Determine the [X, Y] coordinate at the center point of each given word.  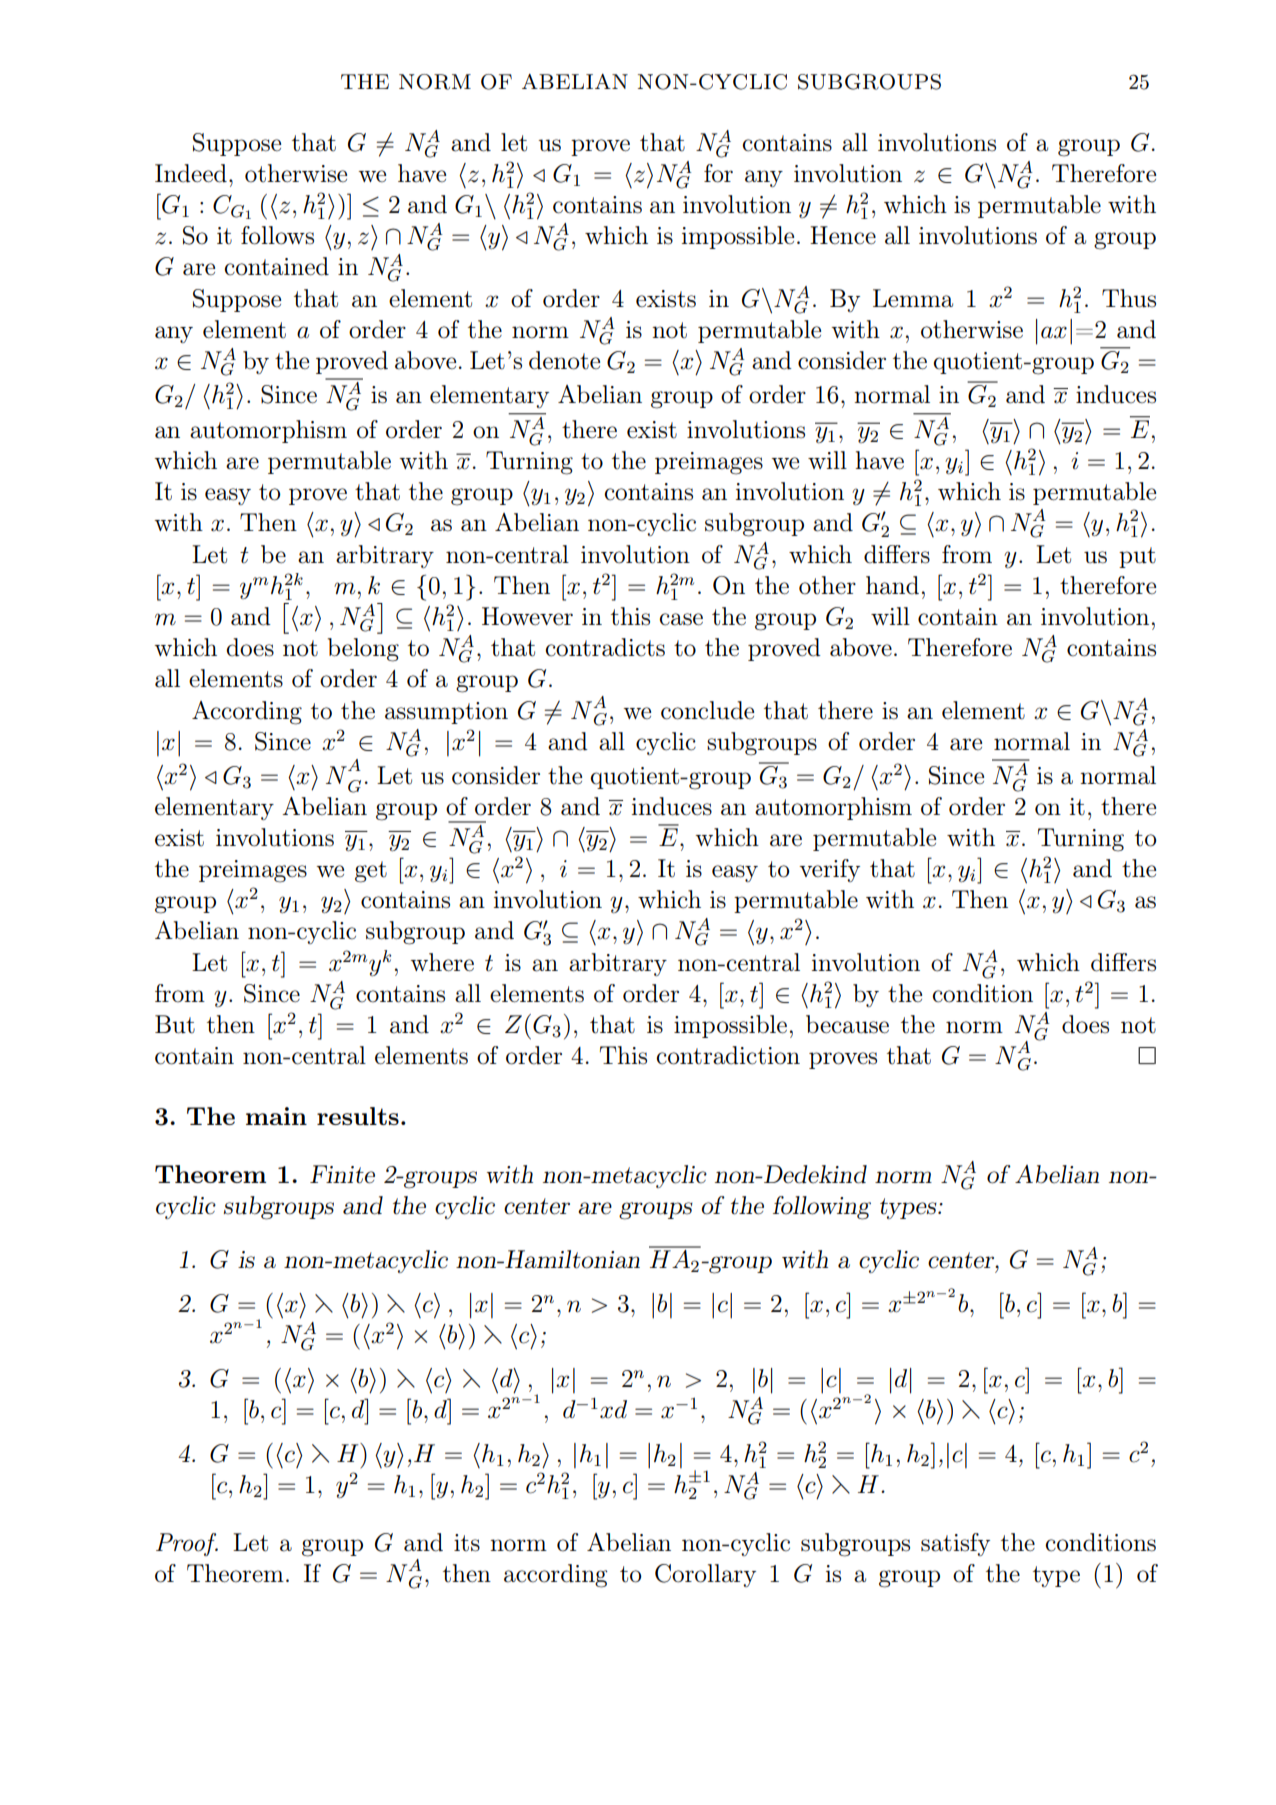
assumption [446, 713]
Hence [843, 235]
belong [363, 650]
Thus [1129, 298]
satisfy [955, 1544]
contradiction [728, 1055]
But [175, 1024]
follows [277, 235]
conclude [707, 710]
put [1137, 557]
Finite [342, 1174]
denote [564, 360]
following [822, 1208]
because [847, 1024]
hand [892, 585]
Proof [187, 1544]
